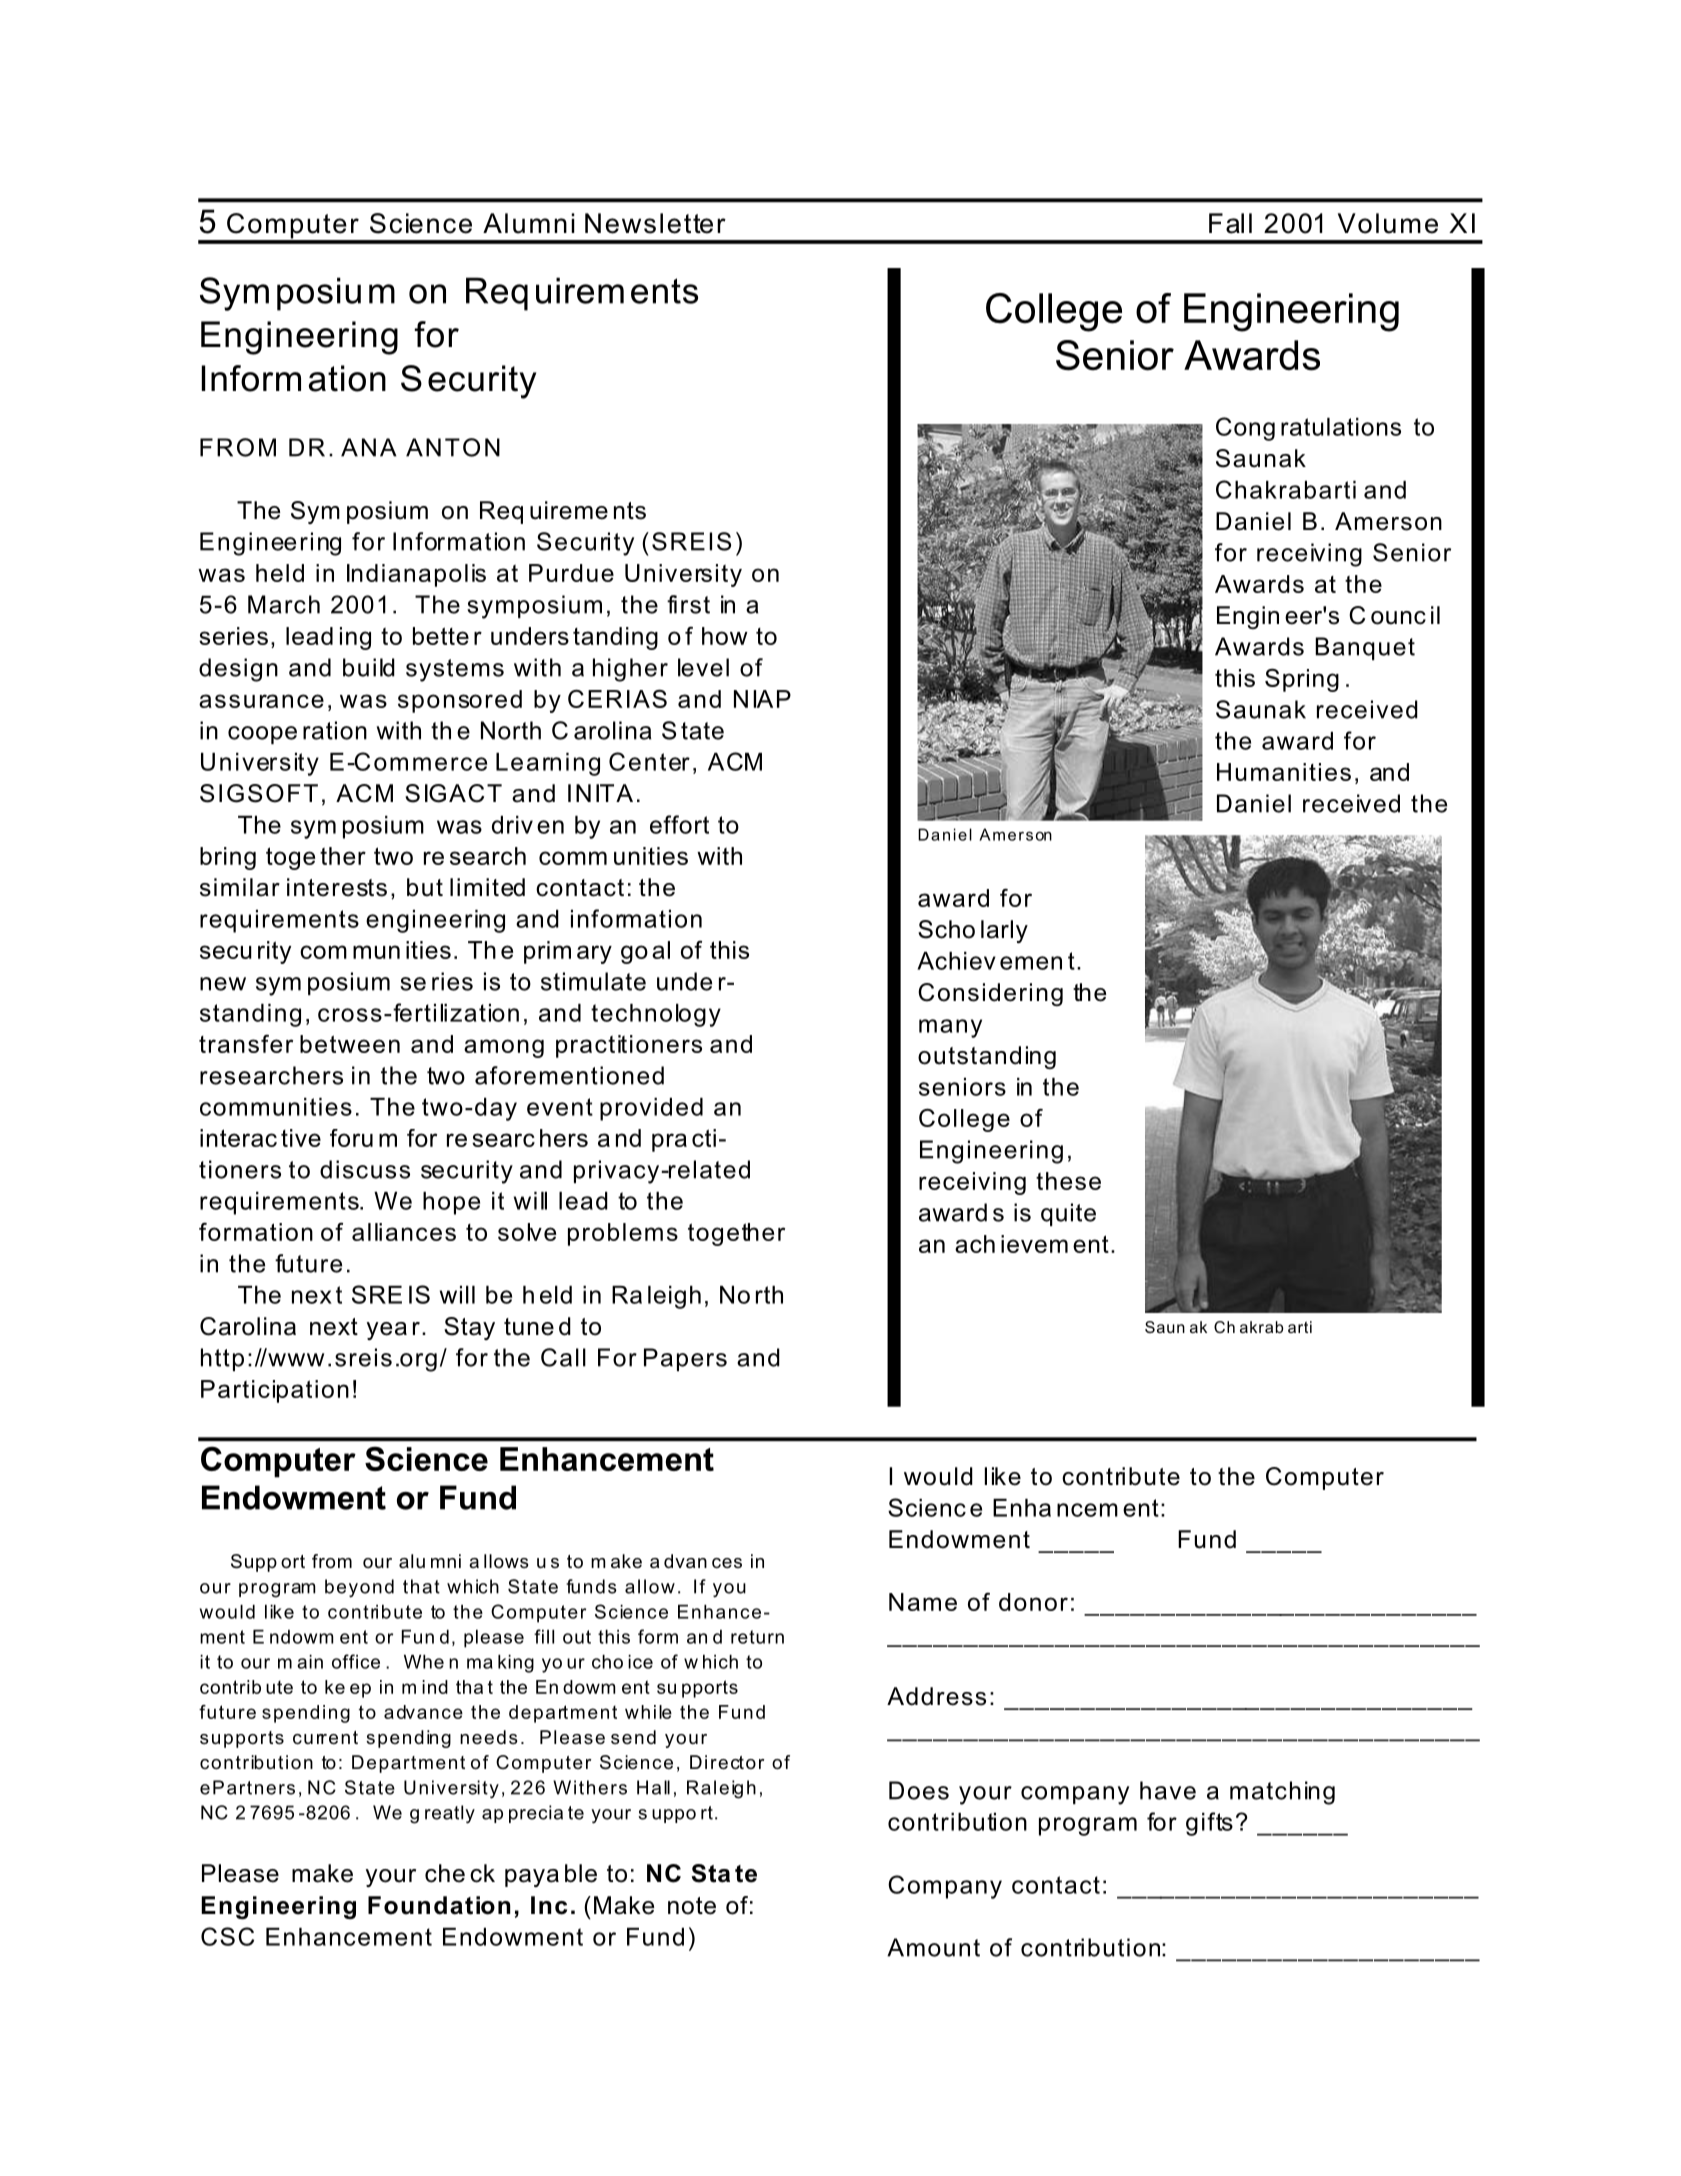  What do you see at coordinates (757, 1637) in the screenshot?
I see `return` at bounding box center [757, 1637].
